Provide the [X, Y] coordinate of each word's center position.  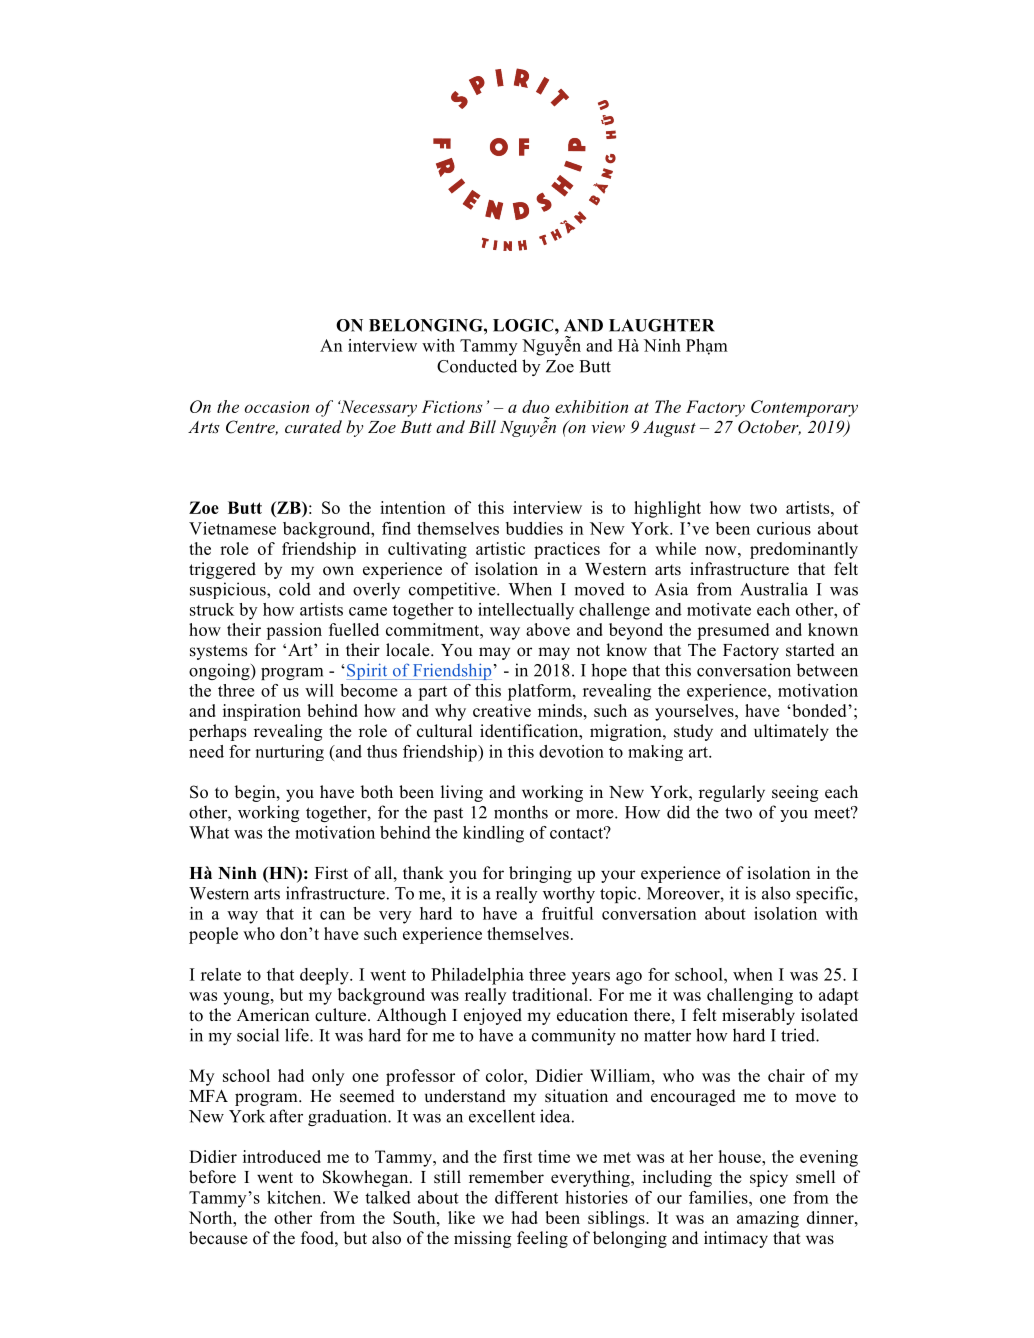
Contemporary [804, 408]
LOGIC [524, 325]
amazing [768, 1219]
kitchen [295, 1197]
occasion [277, 407]
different [526, 1197]
